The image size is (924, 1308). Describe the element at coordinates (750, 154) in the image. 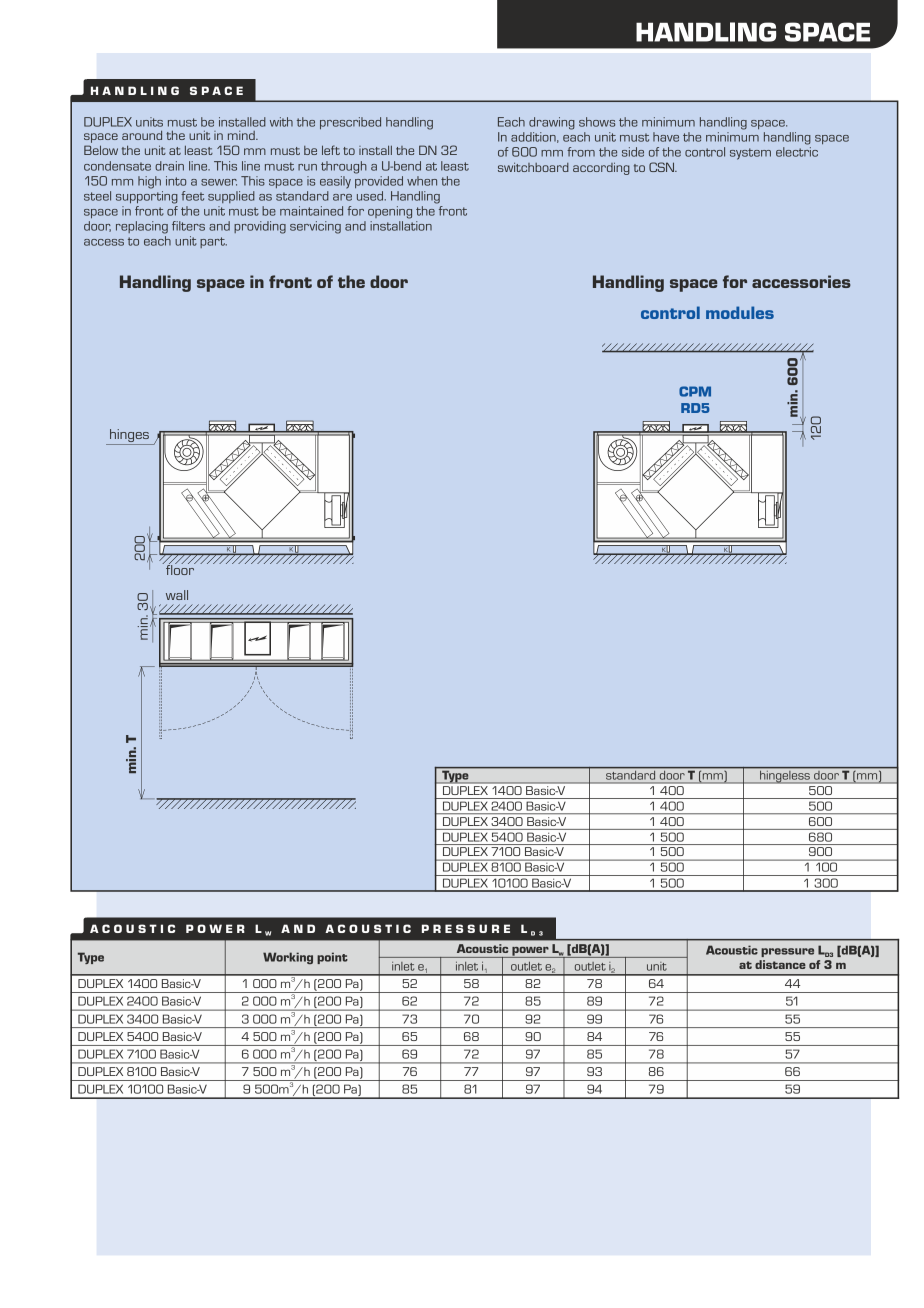

I see `system` at that location.
